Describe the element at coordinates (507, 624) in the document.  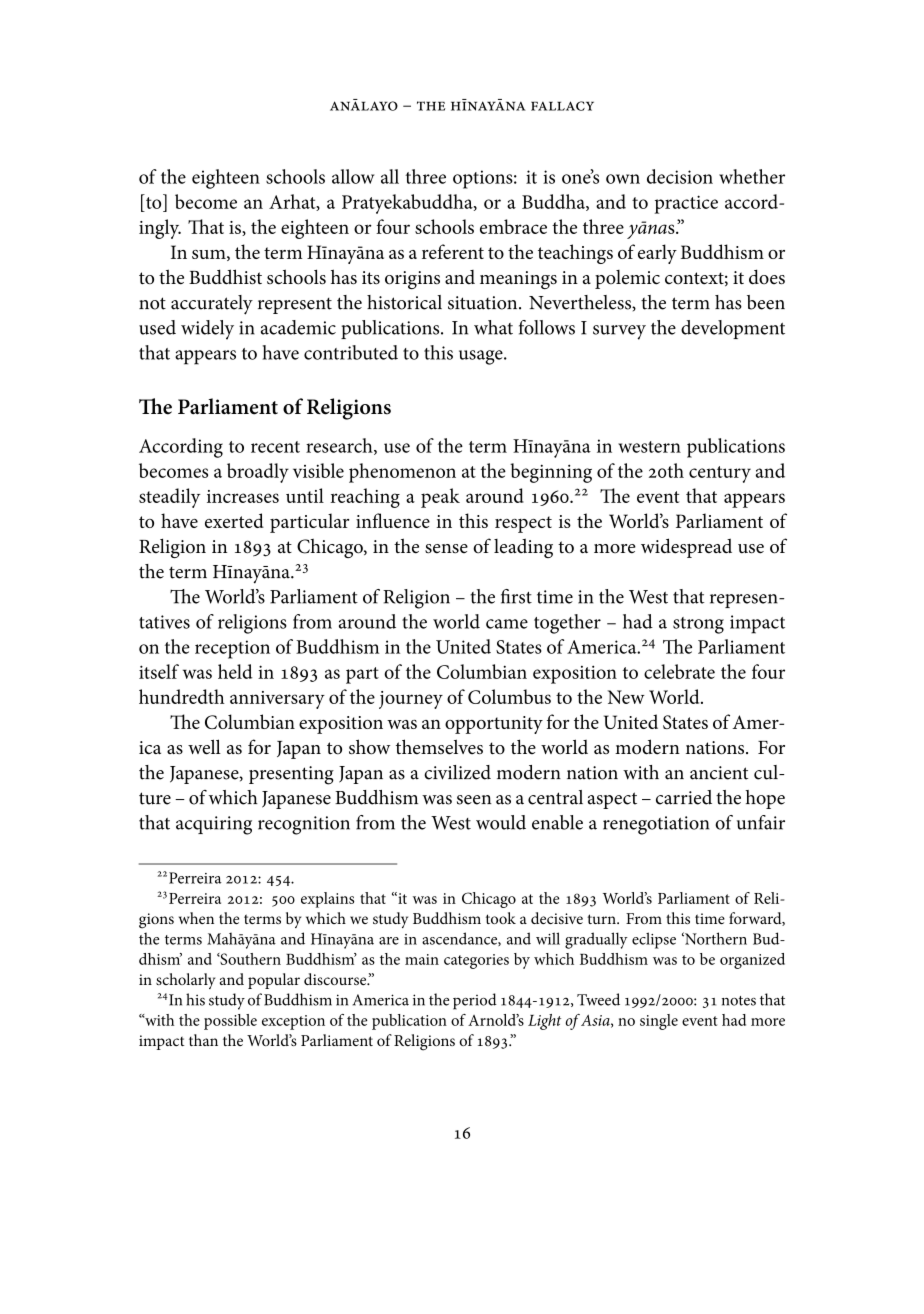
I see `came` at that location.
